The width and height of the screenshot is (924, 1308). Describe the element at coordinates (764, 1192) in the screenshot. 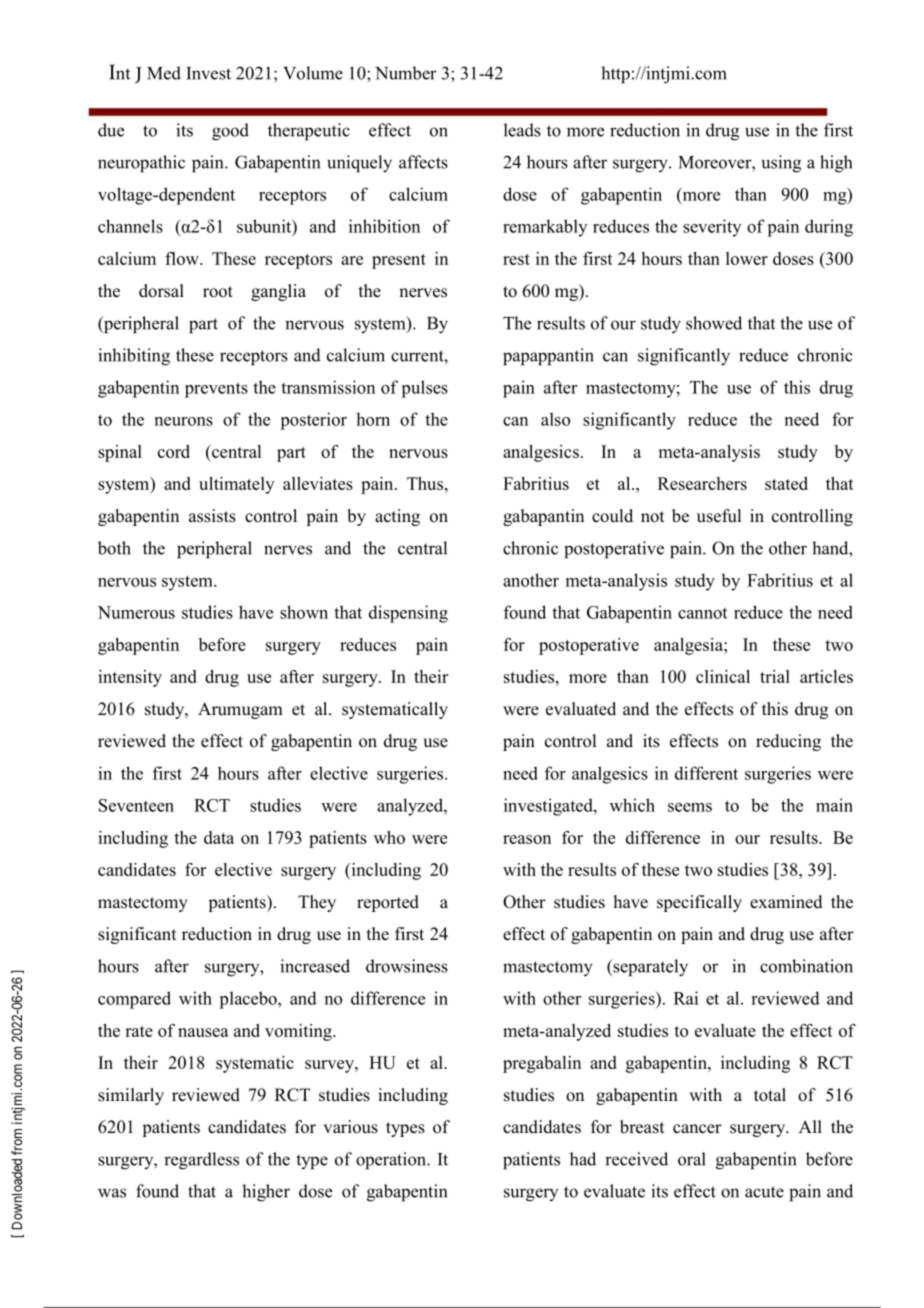

I see `acute` at that location.
